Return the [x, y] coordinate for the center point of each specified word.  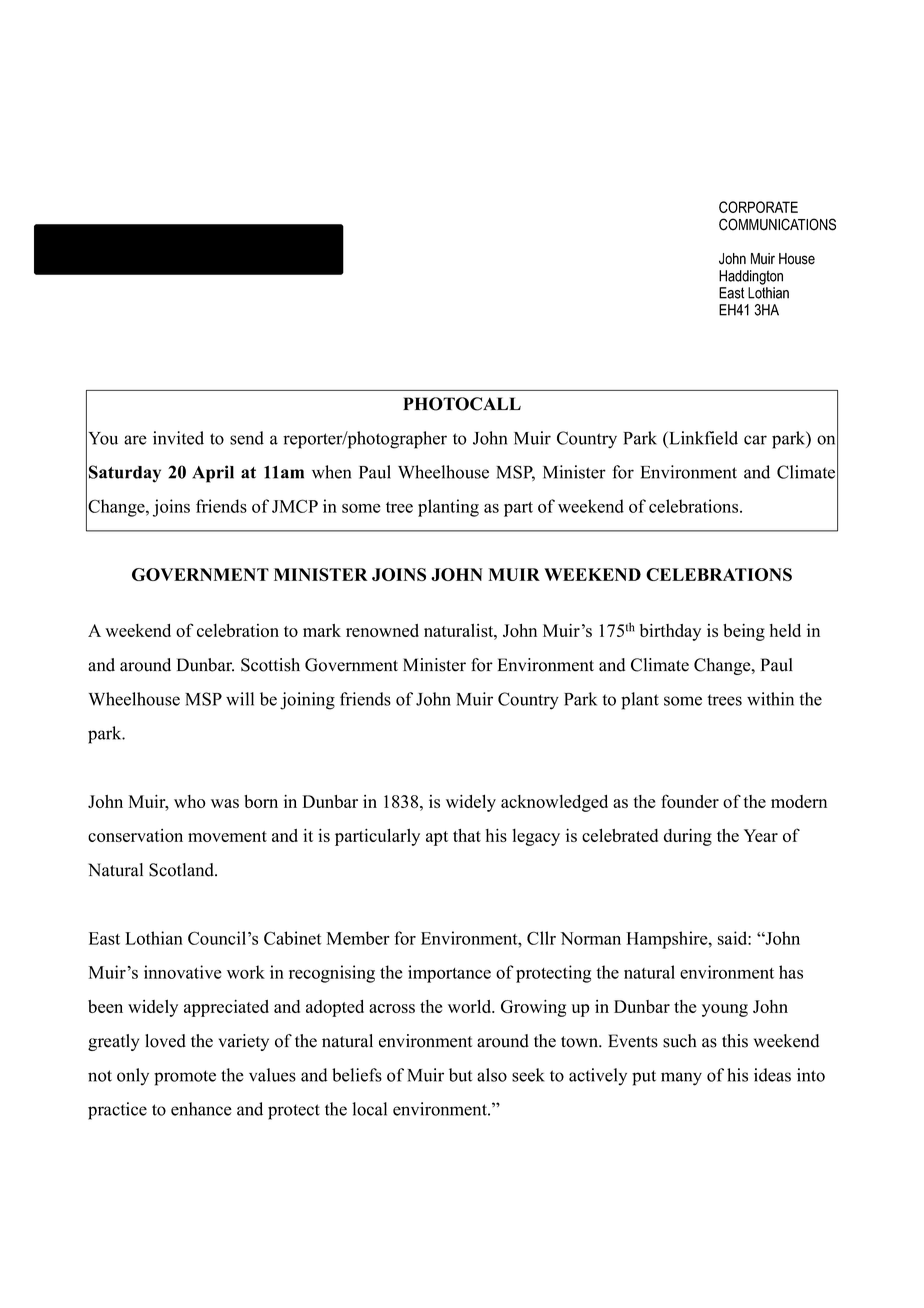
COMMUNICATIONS [777, 224]
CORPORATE [758, 207]
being [744, 632]
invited [178, 438]
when [331, 472]
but [461, 1075]
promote [185, 1078]
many [681, 1079]
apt [437, 838]
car [755, 440]
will [240, 699]
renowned [382, 630]
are [135, 440]
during [688, 837]
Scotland [182, 870]
